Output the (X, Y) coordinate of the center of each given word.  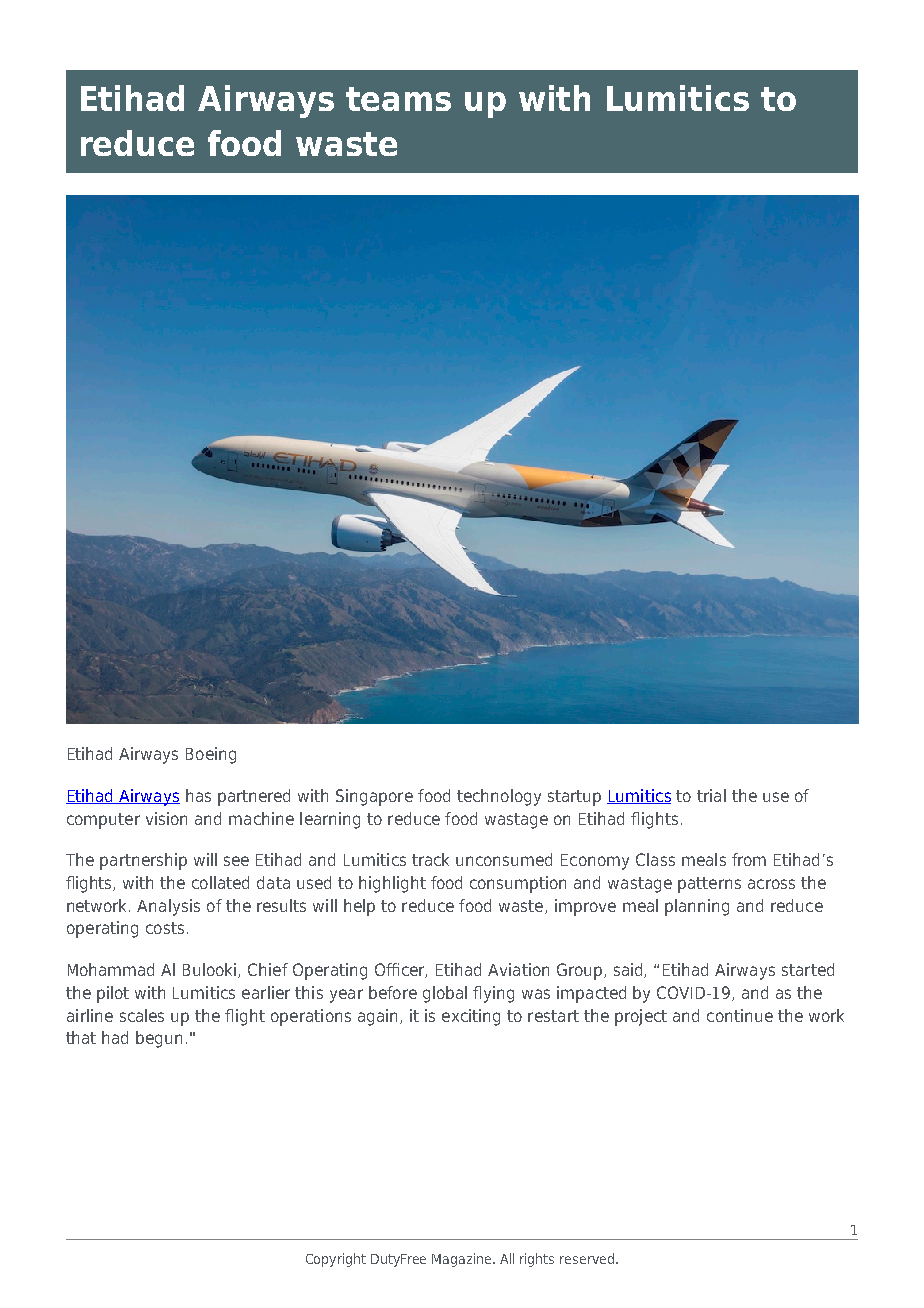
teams (398, 99)
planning (697, 907)
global (445, 994)
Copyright (336, 1260)
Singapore (374, 797)
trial (711, 795)
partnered (254, 797)
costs (165, 928)
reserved (588, 1258)
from (749, 859)
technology (499, 797)
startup (574, 798)
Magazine (463, 1260)
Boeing (211, 755)
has (198, 795)
